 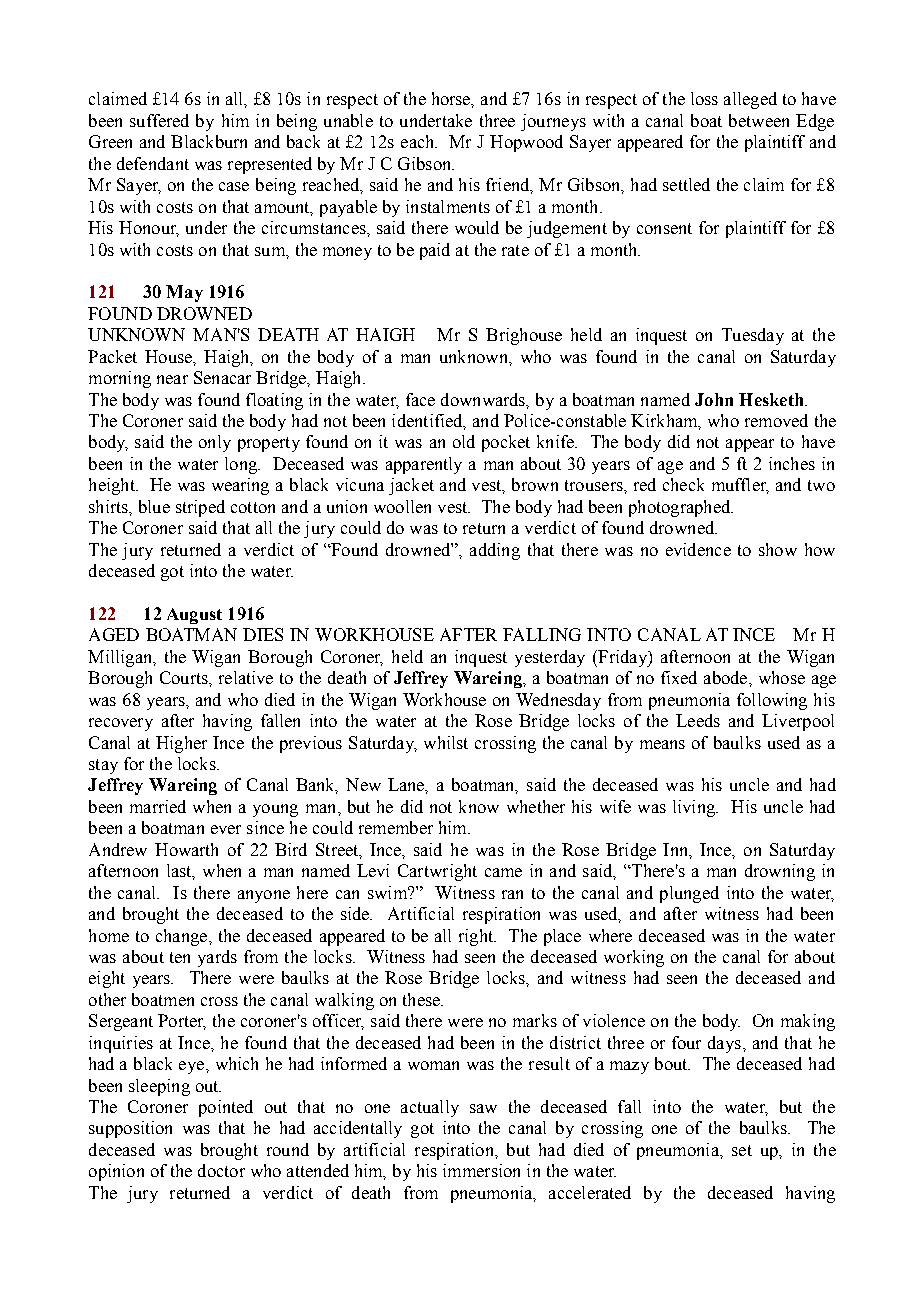 I want to click on suffered, so click(x=159, y=120).
